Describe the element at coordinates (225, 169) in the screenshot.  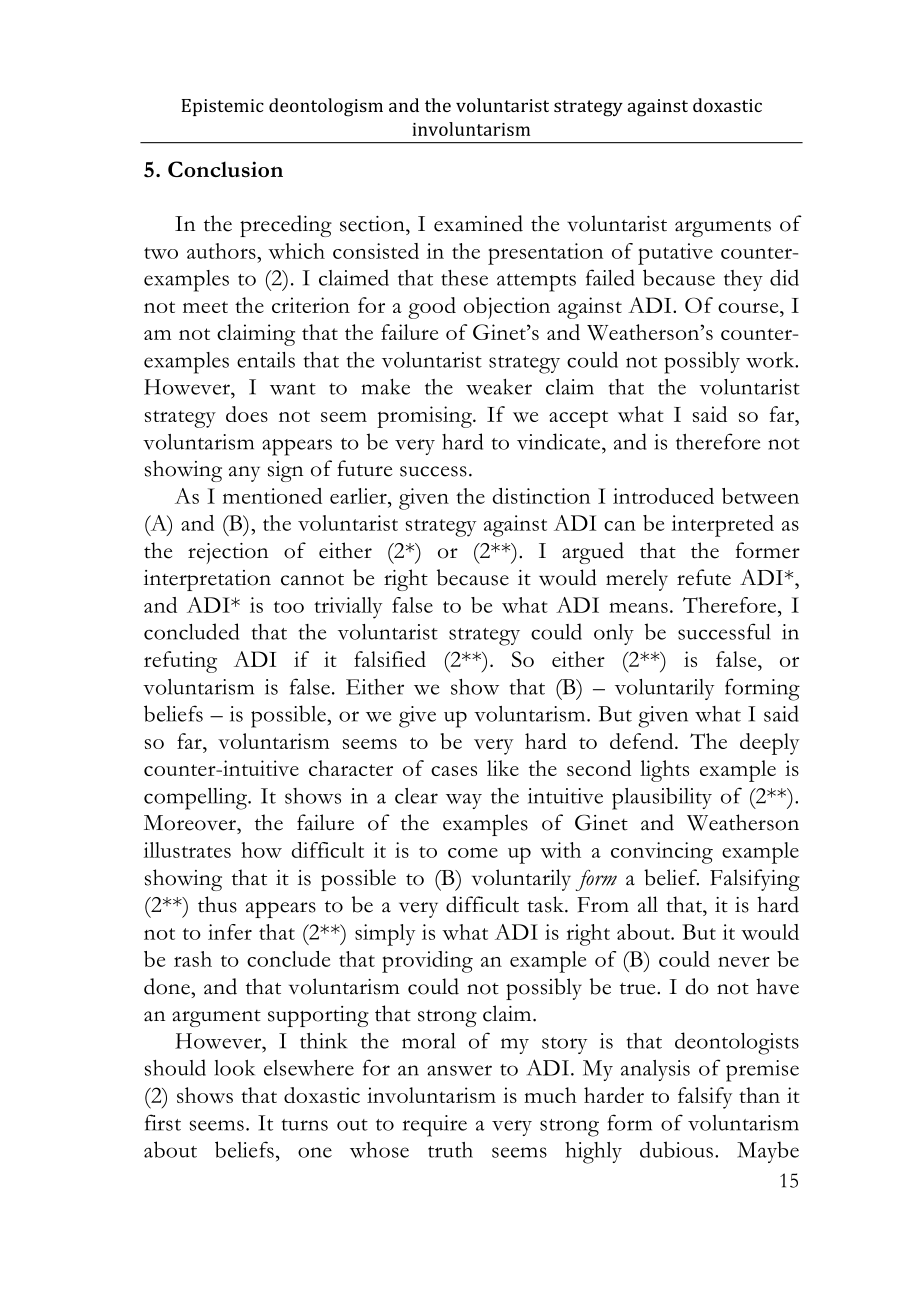
I see `Conclusion` at that location.
